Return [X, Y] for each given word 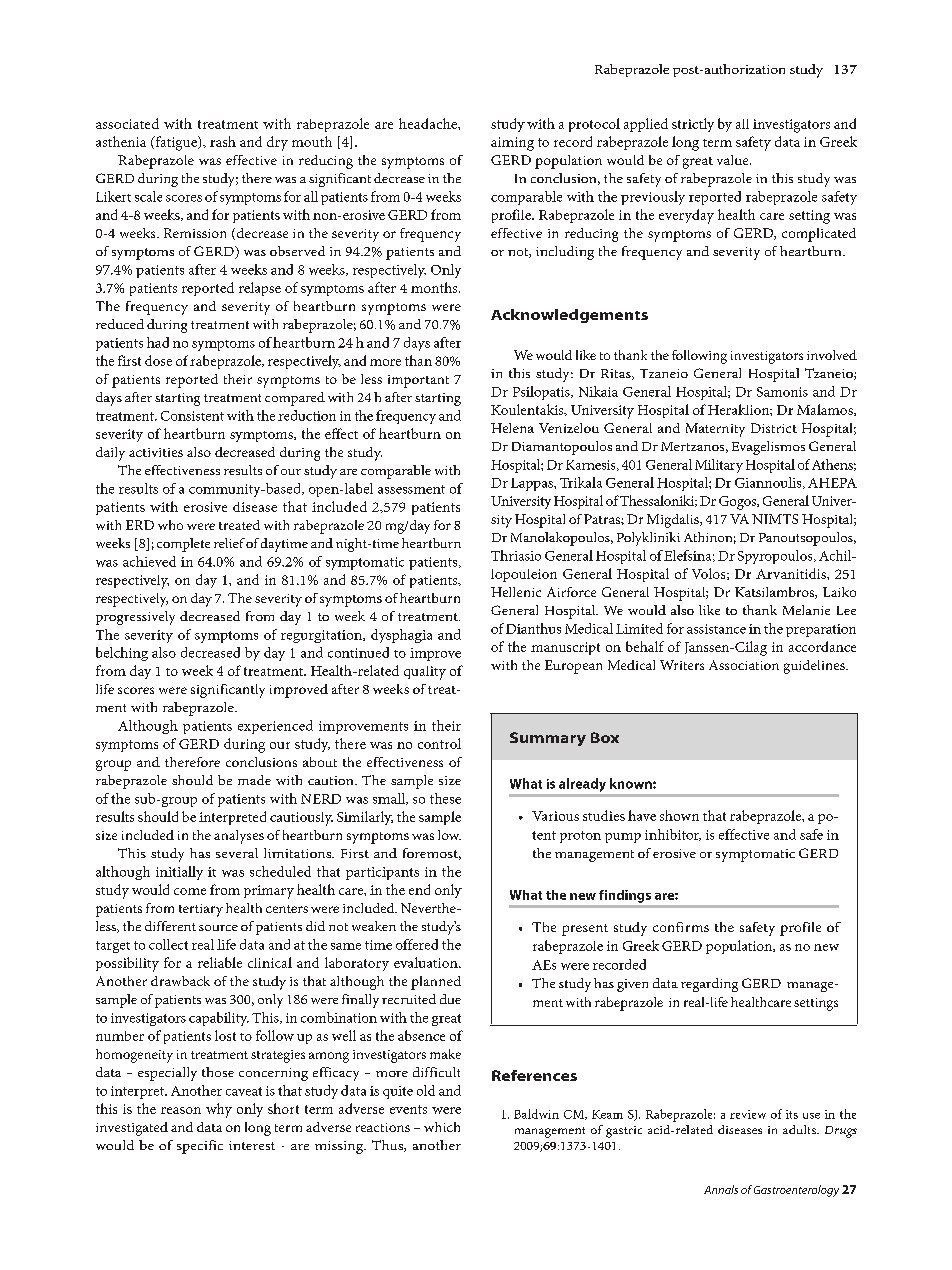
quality [425, 673]
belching [122, 654]
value [734, 160]
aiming [512, 144]
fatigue [176, 143]
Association [744, 665]
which [442, 1127]
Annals [721, 1189]
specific [200, 1147]
